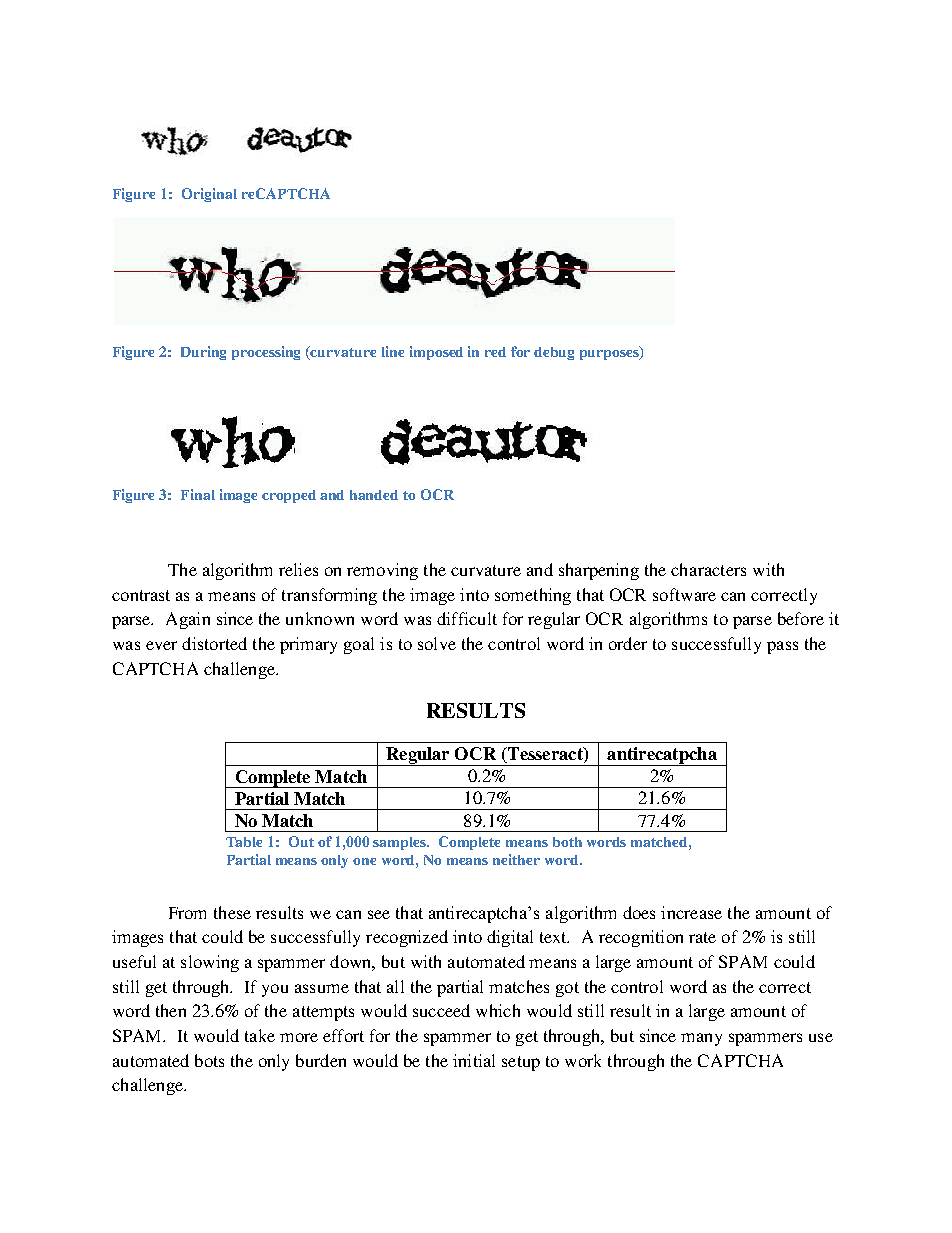 The image size is (952, 1233). What do you see at coordinates (701, 1039) in the screenshot?
I see `many` at bounding box center [701, 1039].
